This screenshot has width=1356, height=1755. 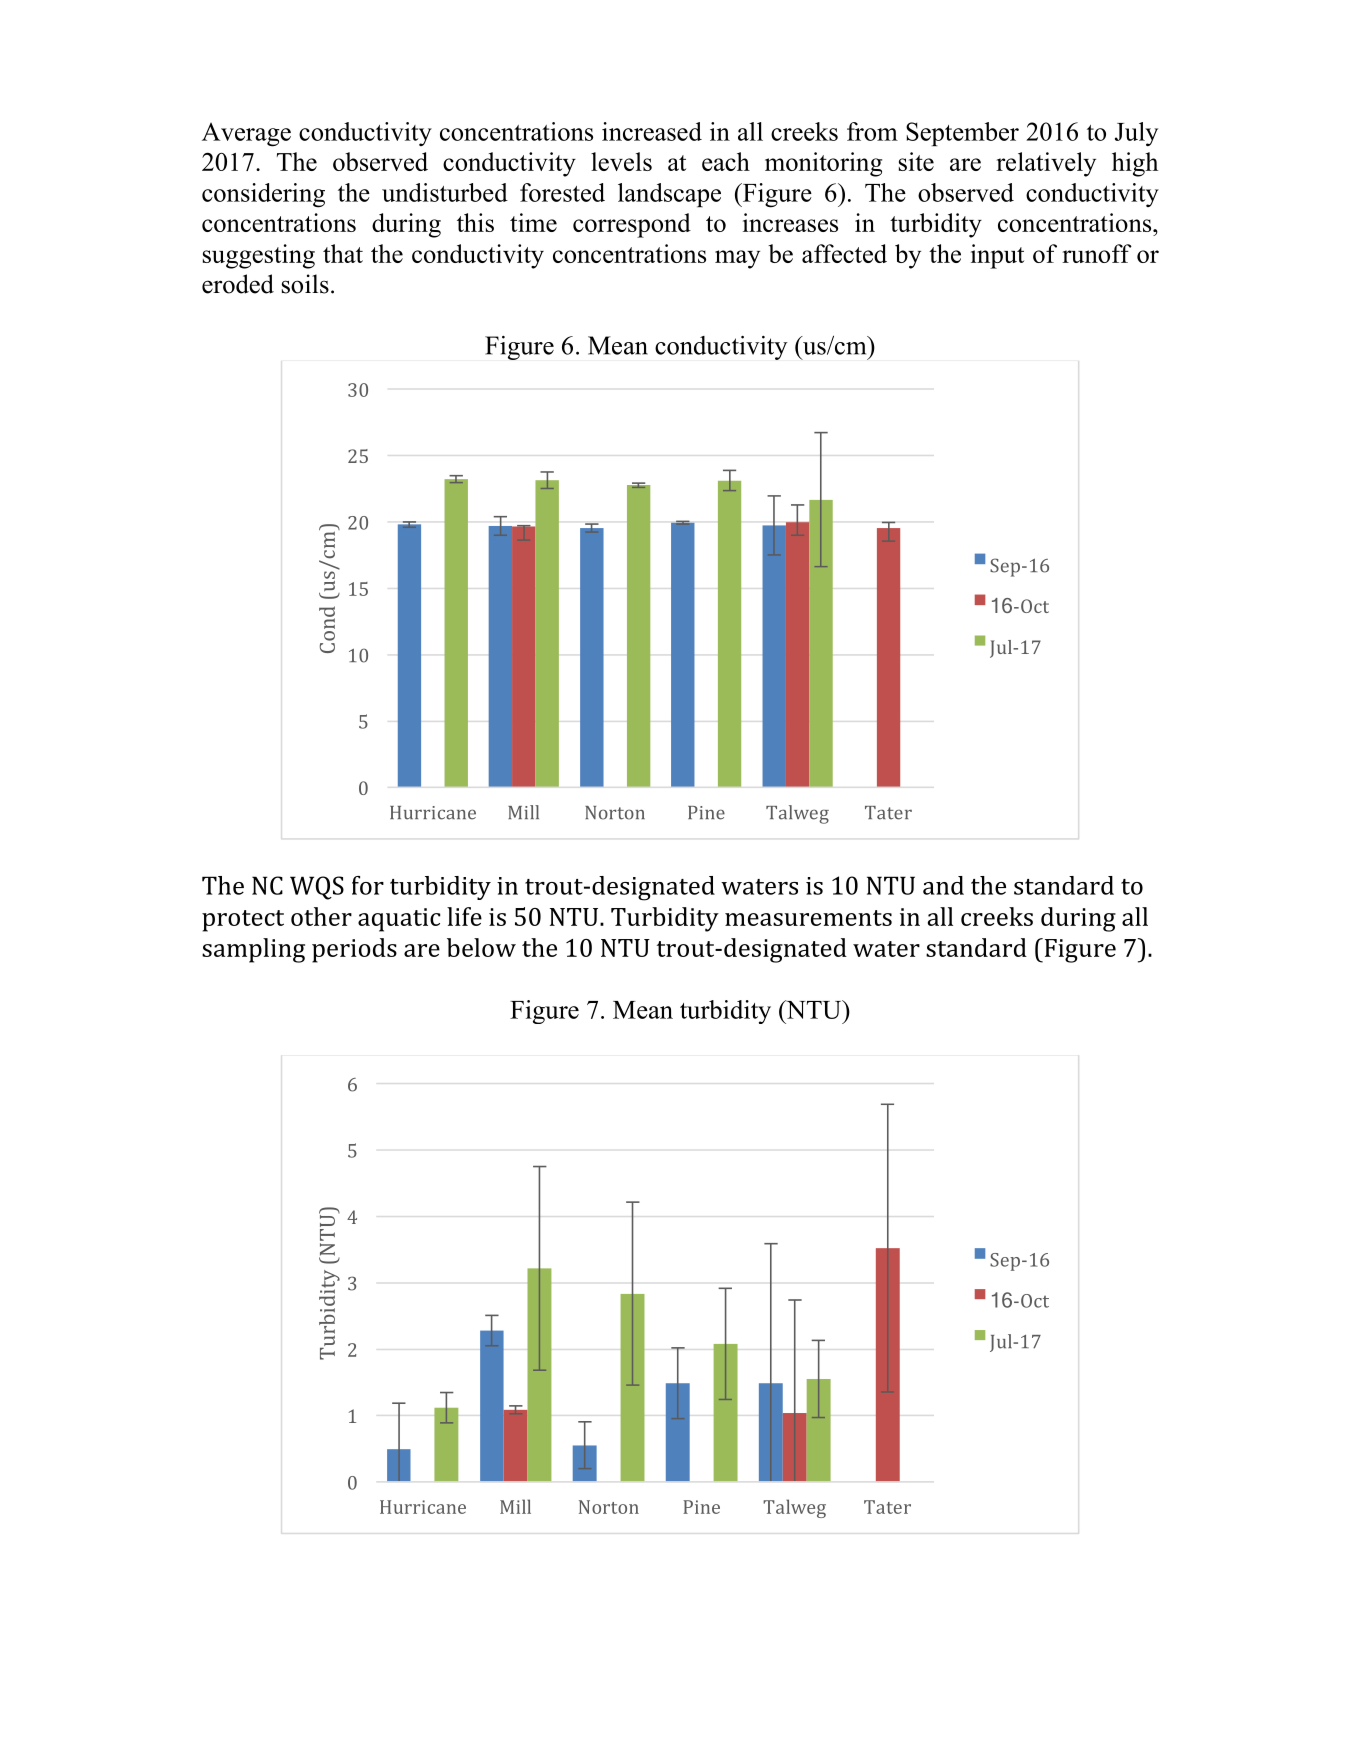 I want to click on Average, so click(x=246, y=135).
